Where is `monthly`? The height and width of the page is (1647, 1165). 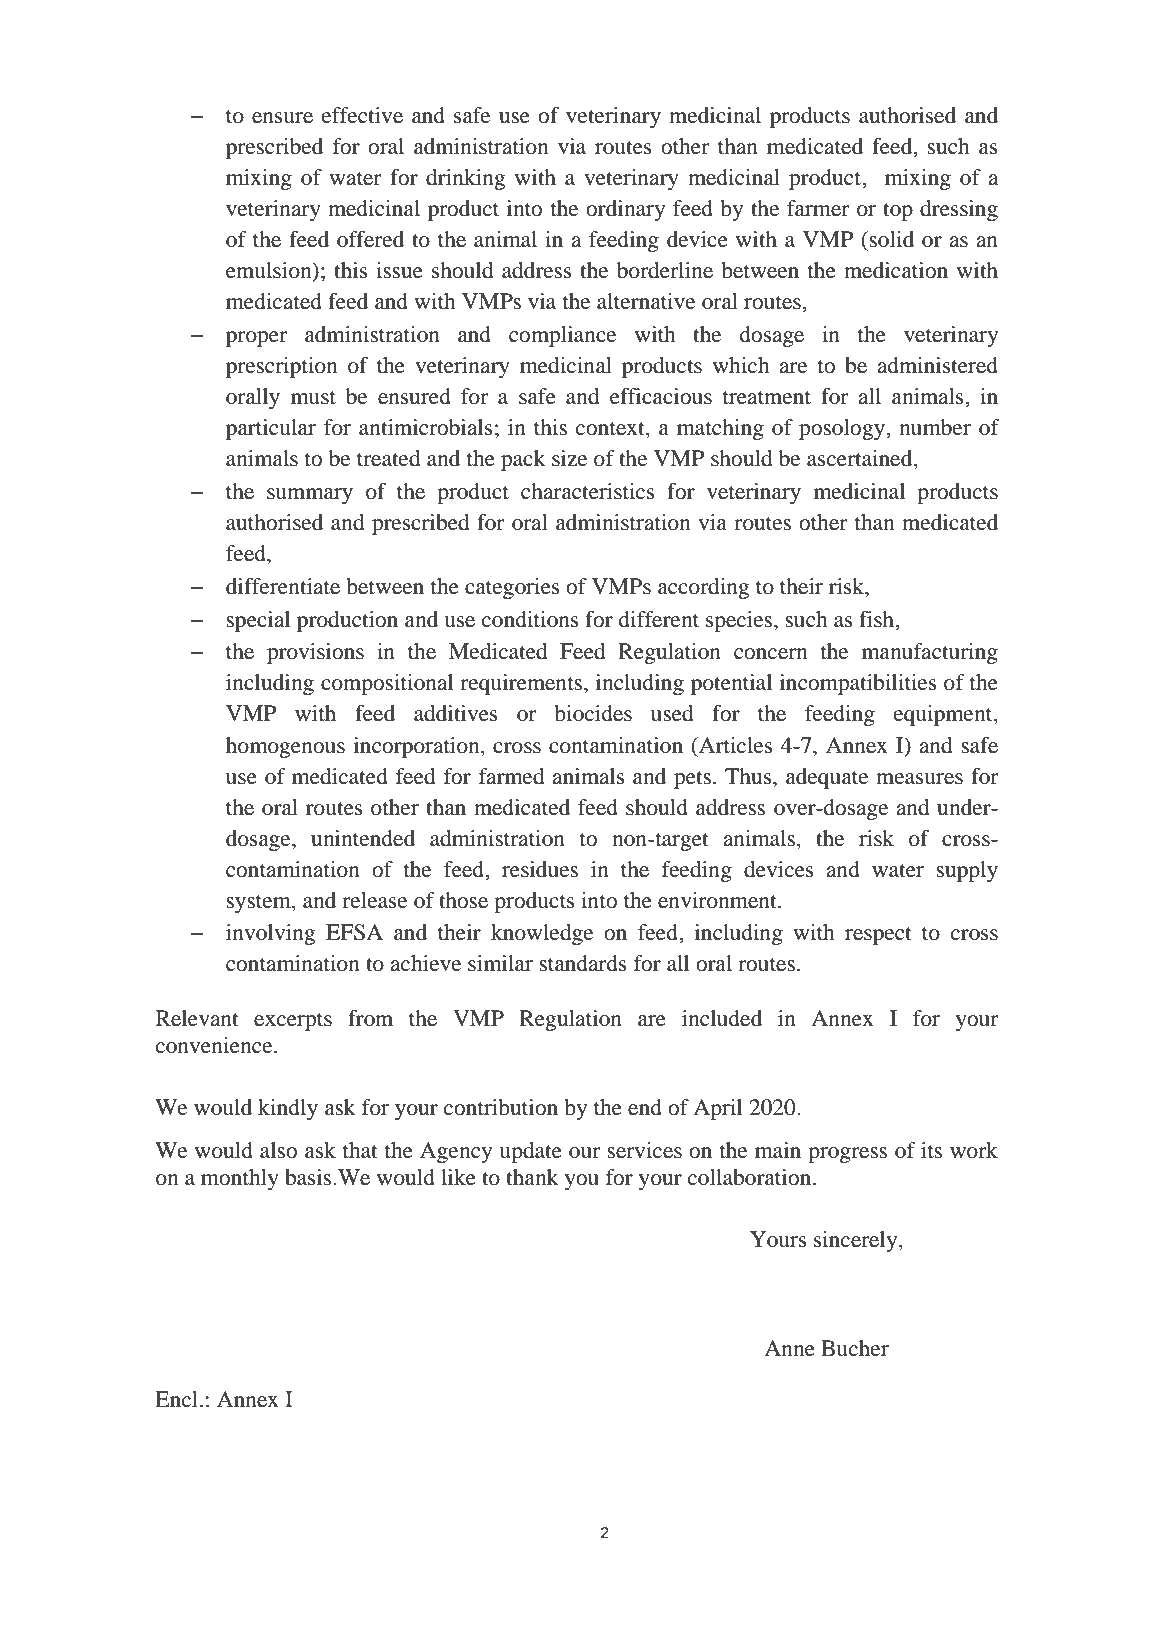 monthly is located at coordinates (240, 1179).
